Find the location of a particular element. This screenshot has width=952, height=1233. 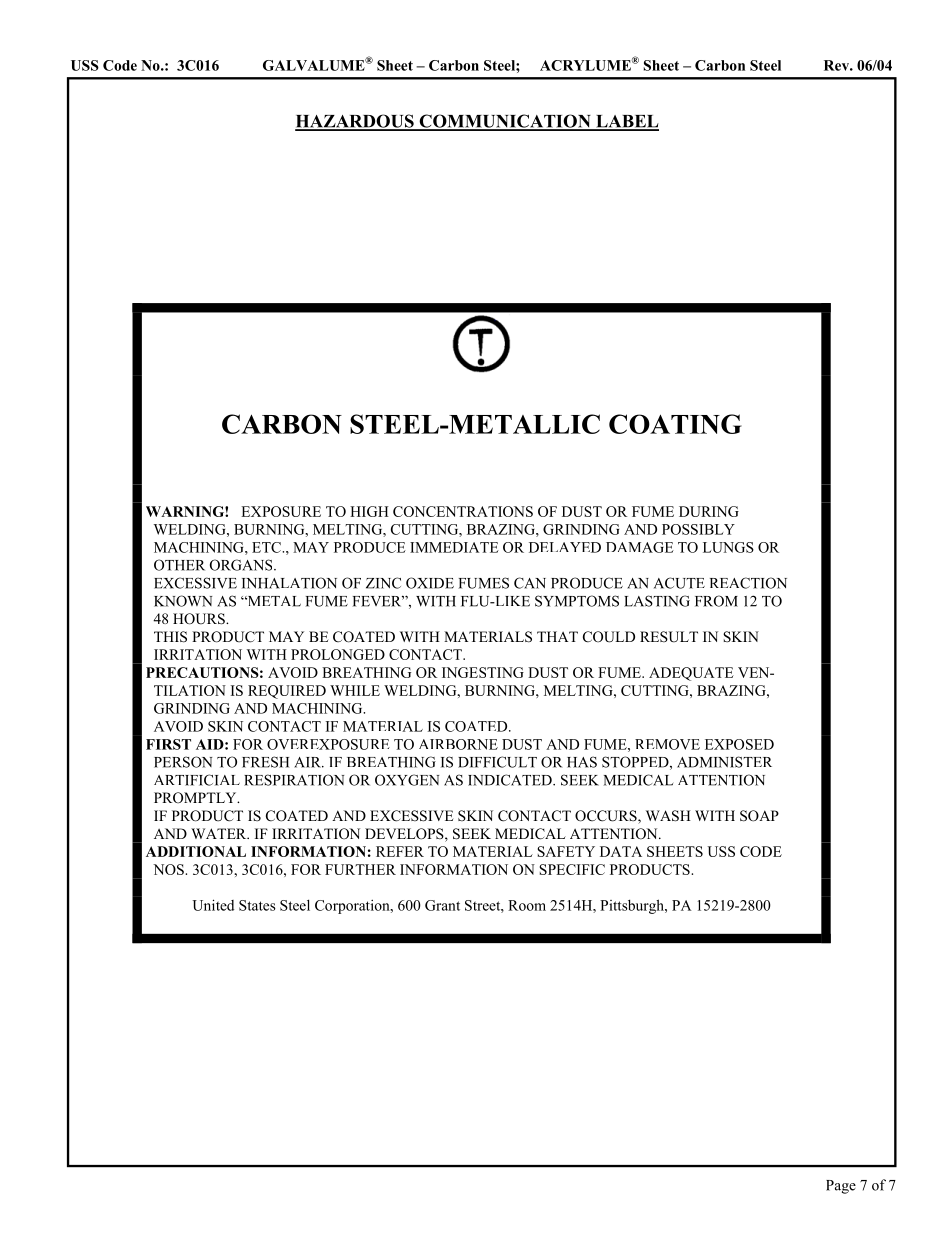

ADEQUATE is located at coordinates (691, 674).
